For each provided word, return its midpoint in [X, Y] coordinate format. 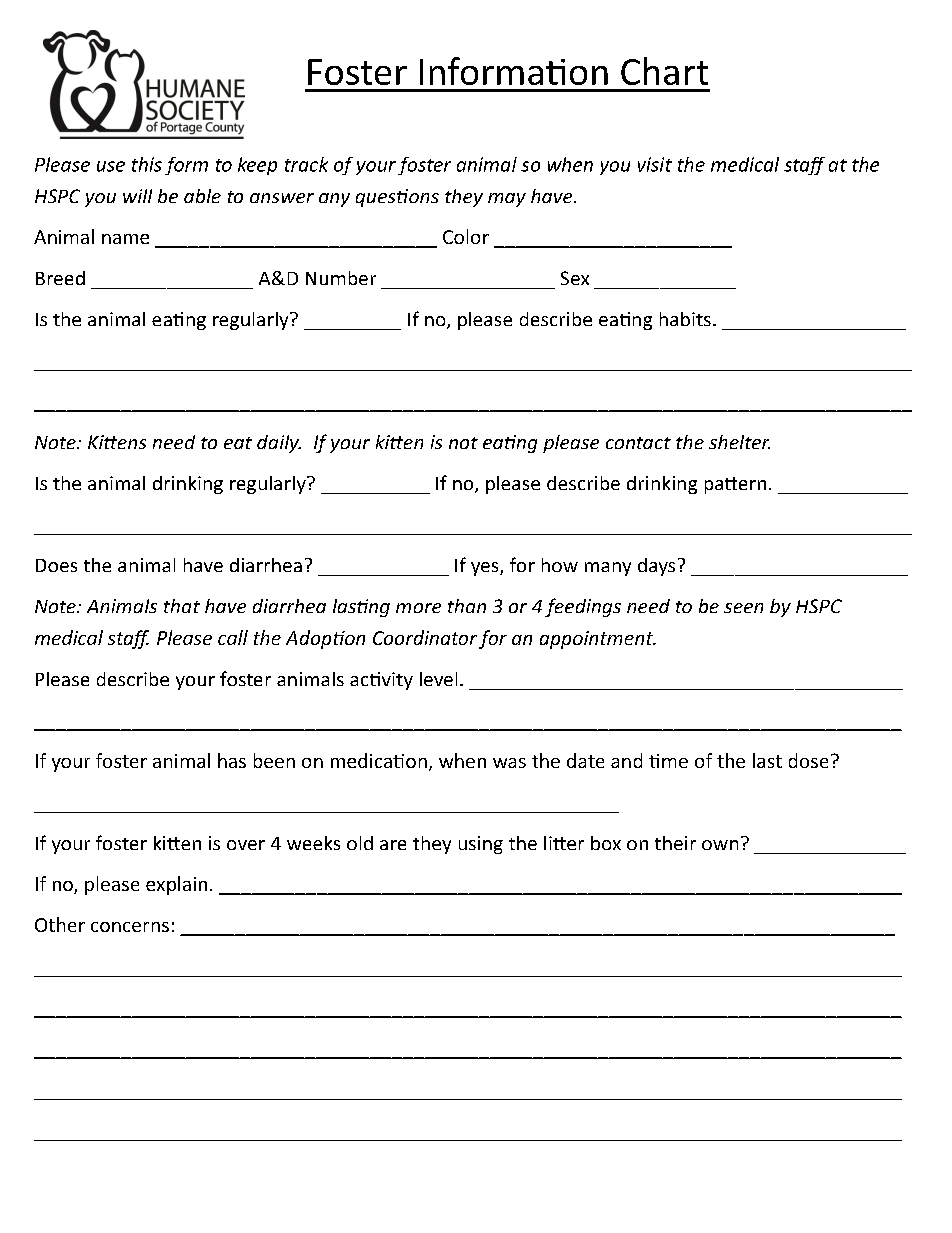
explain [176, 885]
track [306, 164]
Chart [664, 71]
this [147, 164]
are [393, 845]
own [720, 845]
